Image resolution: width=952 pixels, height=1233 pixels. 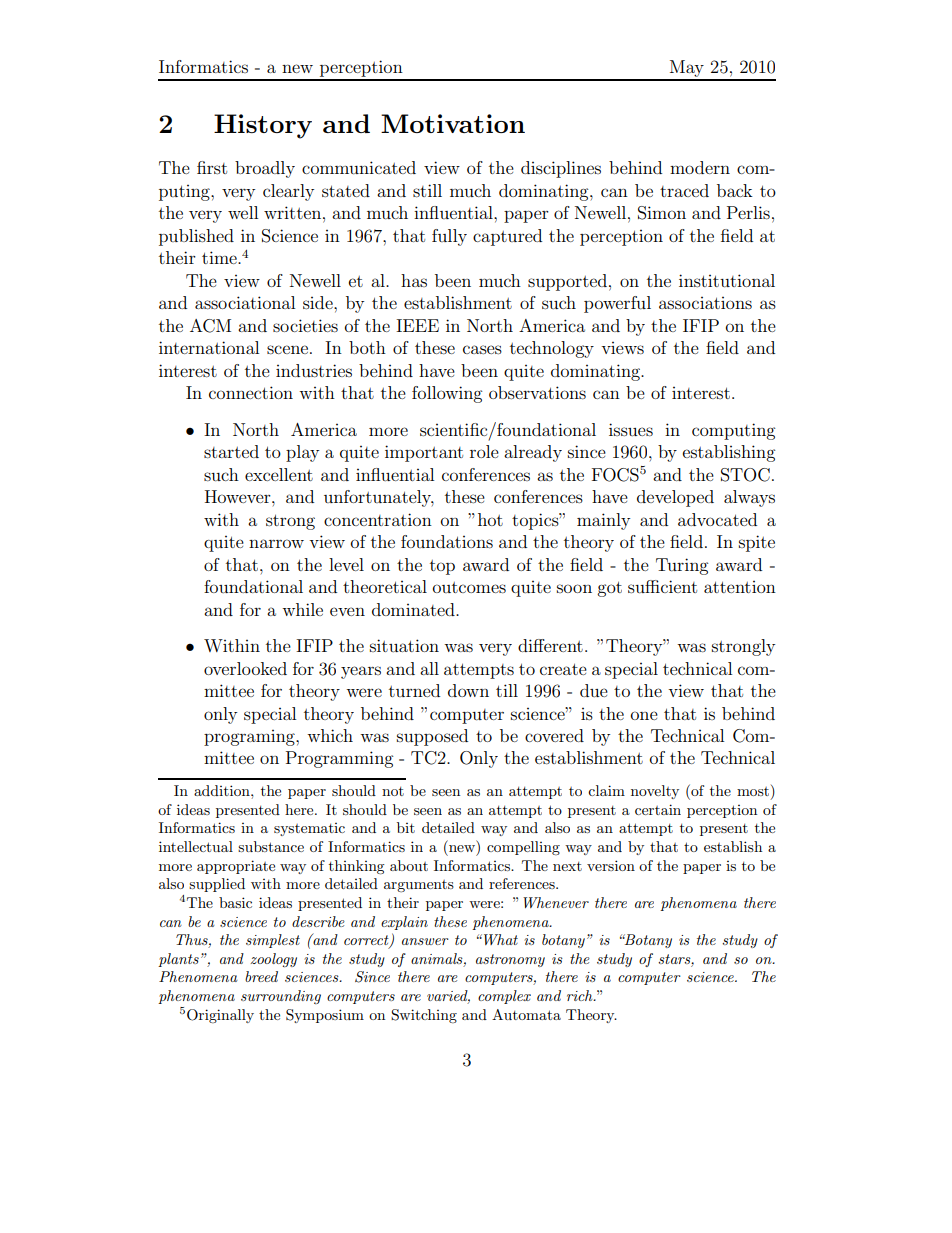 I want to click on foundations, so click(x=447, y=541).
